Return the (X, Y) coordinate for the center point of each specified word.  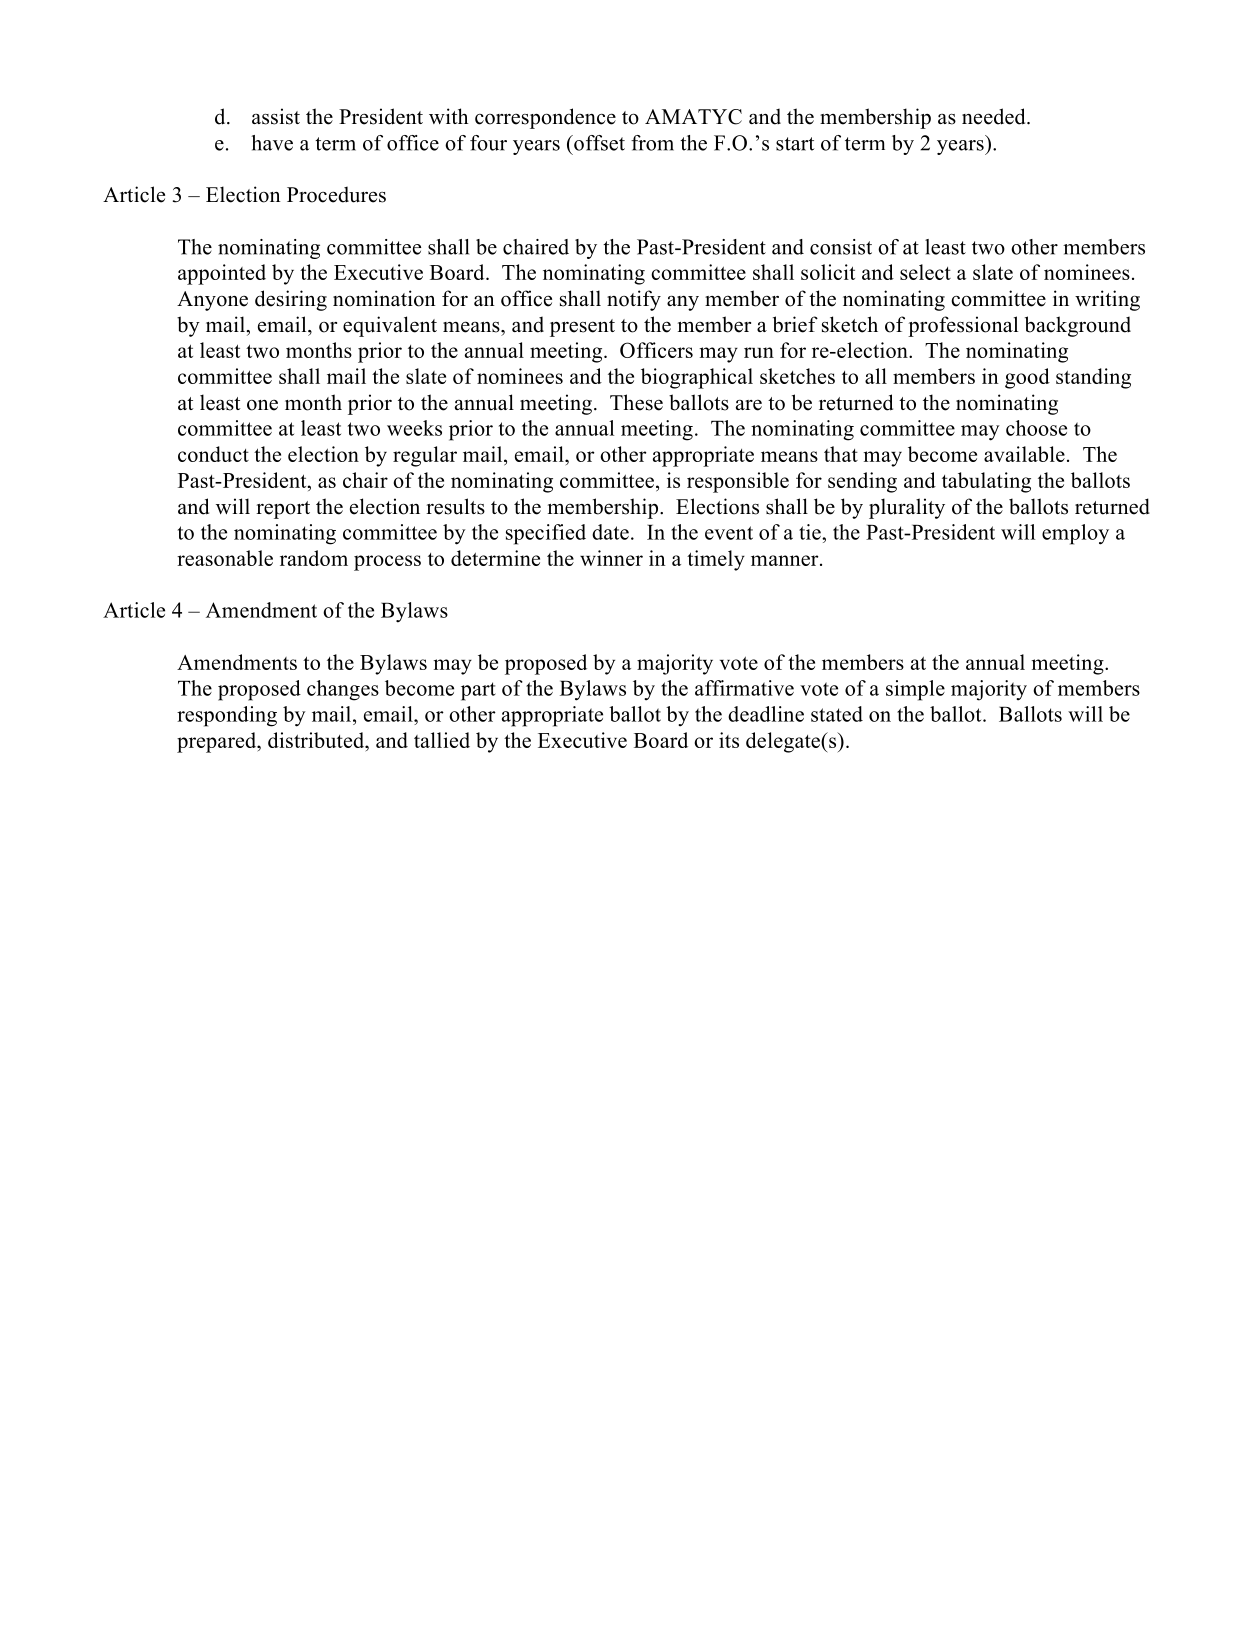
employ (1075, 534)
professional (963, 326)
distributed (317, 740)
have (272, 143)
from (652, 143)
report (283, 510)
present (582, 328)
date (610, 532)
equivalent (390, 326)
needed (995, 116)
